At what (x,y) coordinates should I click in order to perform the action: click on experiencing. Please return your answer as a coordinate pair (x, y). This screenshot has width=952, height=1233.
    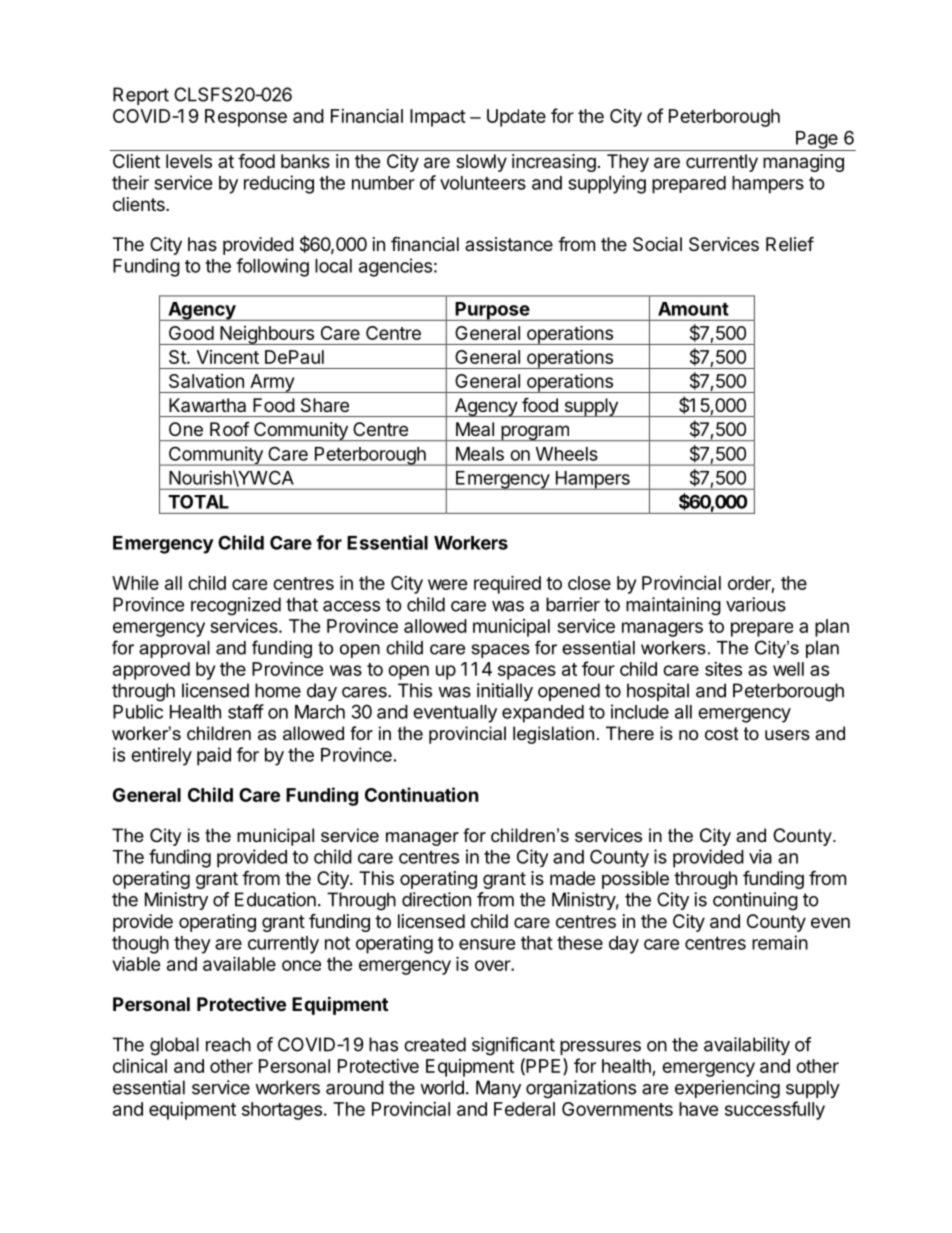
    Looking at the image, I should click on (727, 1089).
